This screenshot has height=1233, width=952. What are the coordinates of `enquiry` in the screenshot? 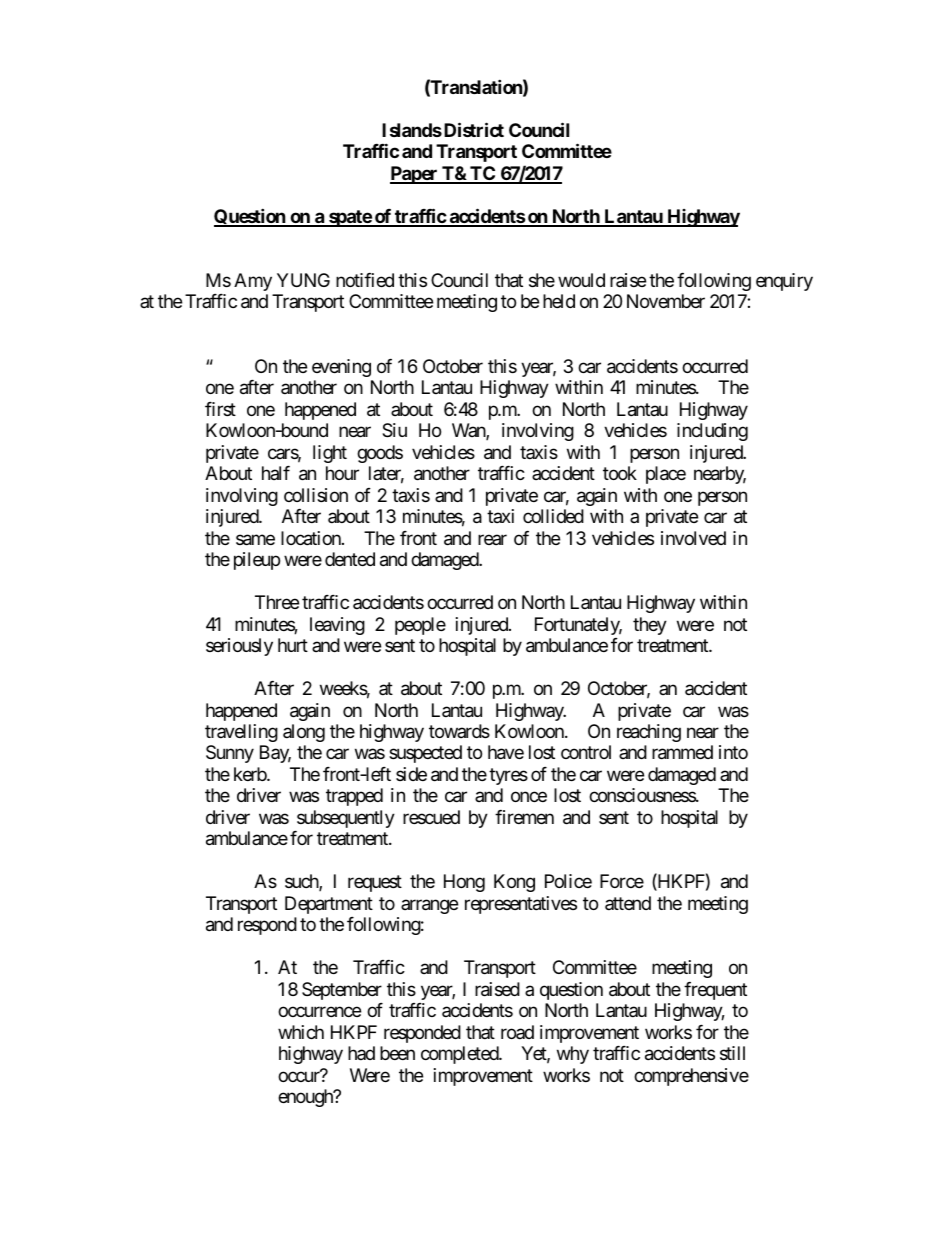 It's located at (784, 282).
